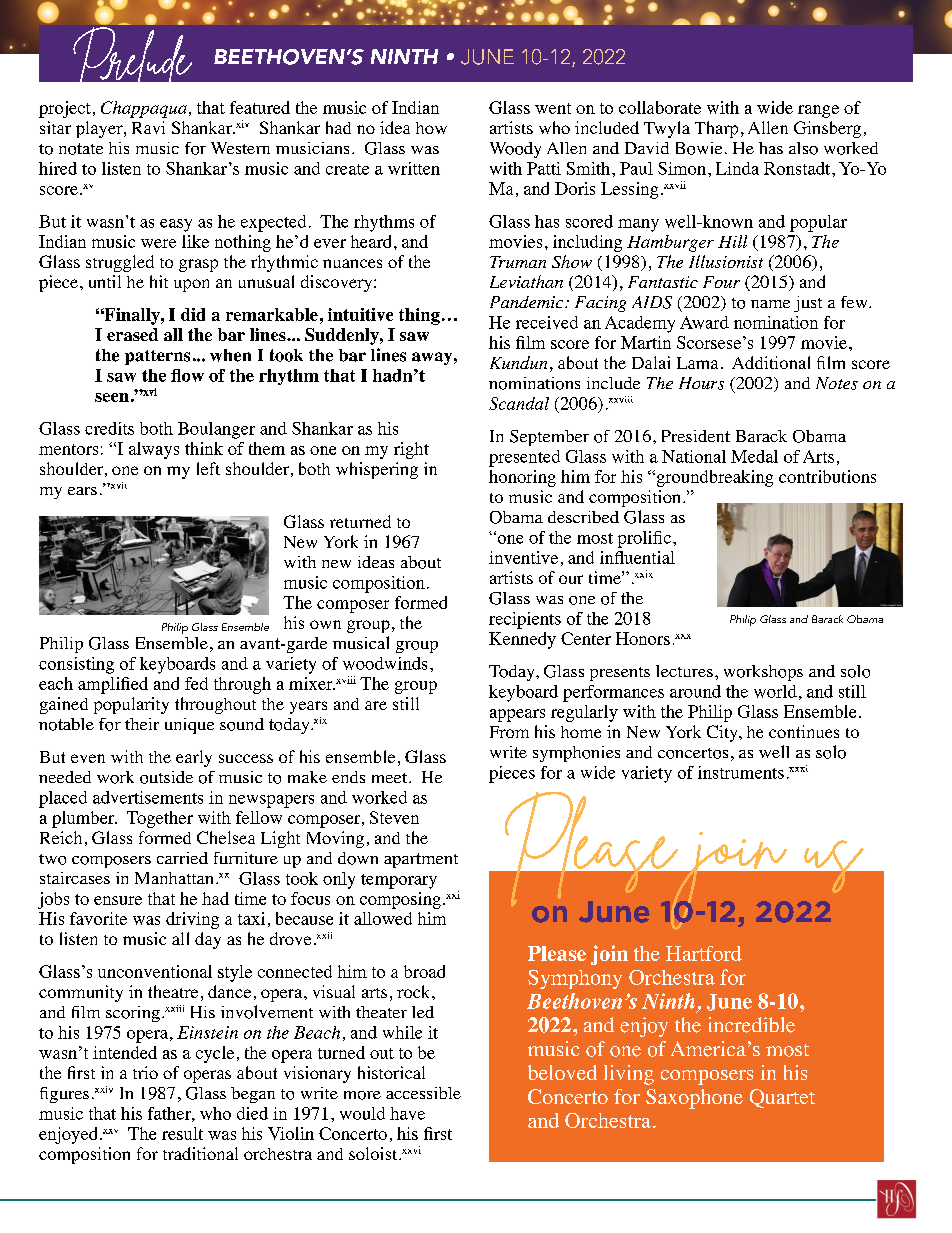  I want to click on carried, so click(182, 858).
